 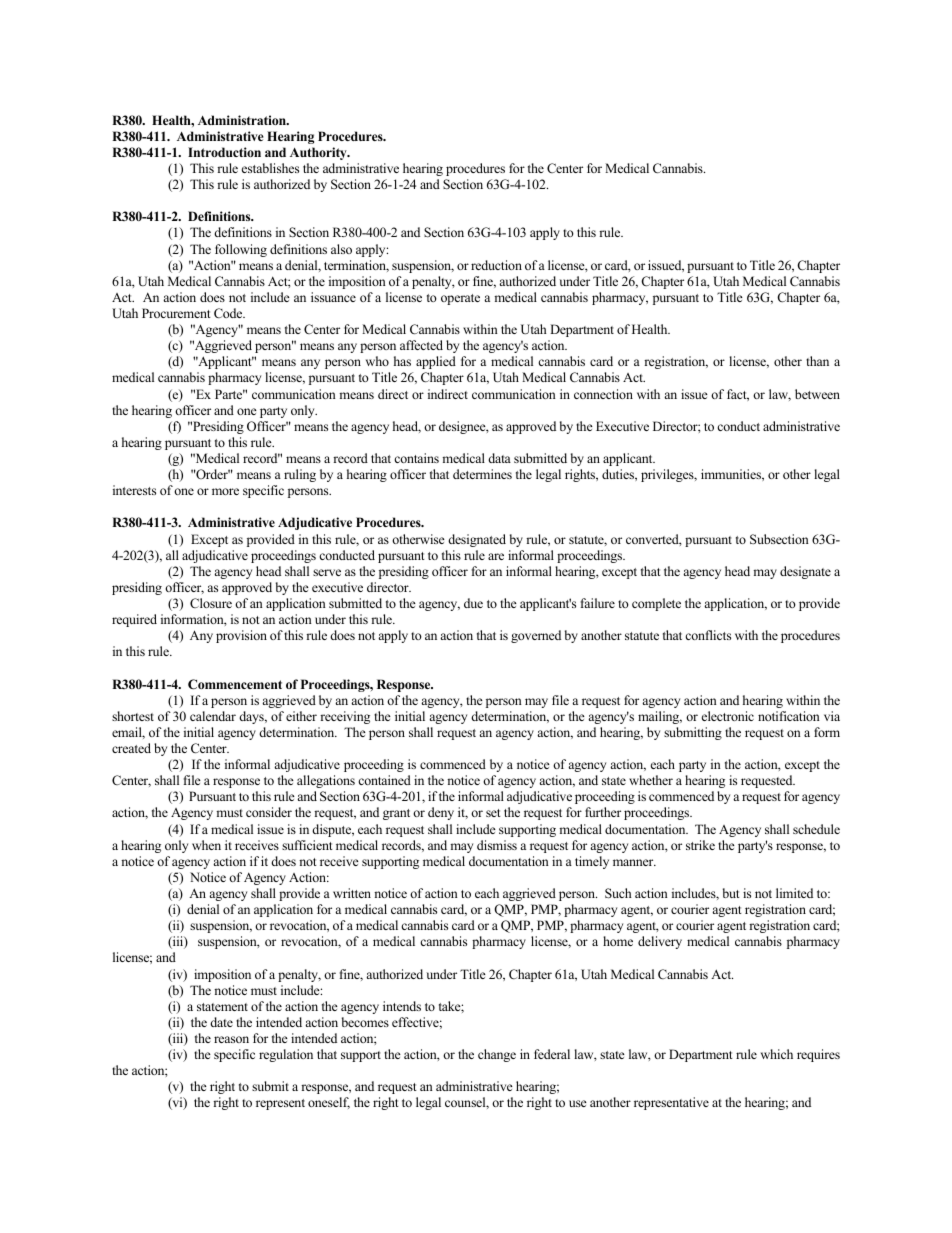 What do you see at coordinates (817, 394) in the screenshot?
I see `between` at bounding box center [817, 394].
